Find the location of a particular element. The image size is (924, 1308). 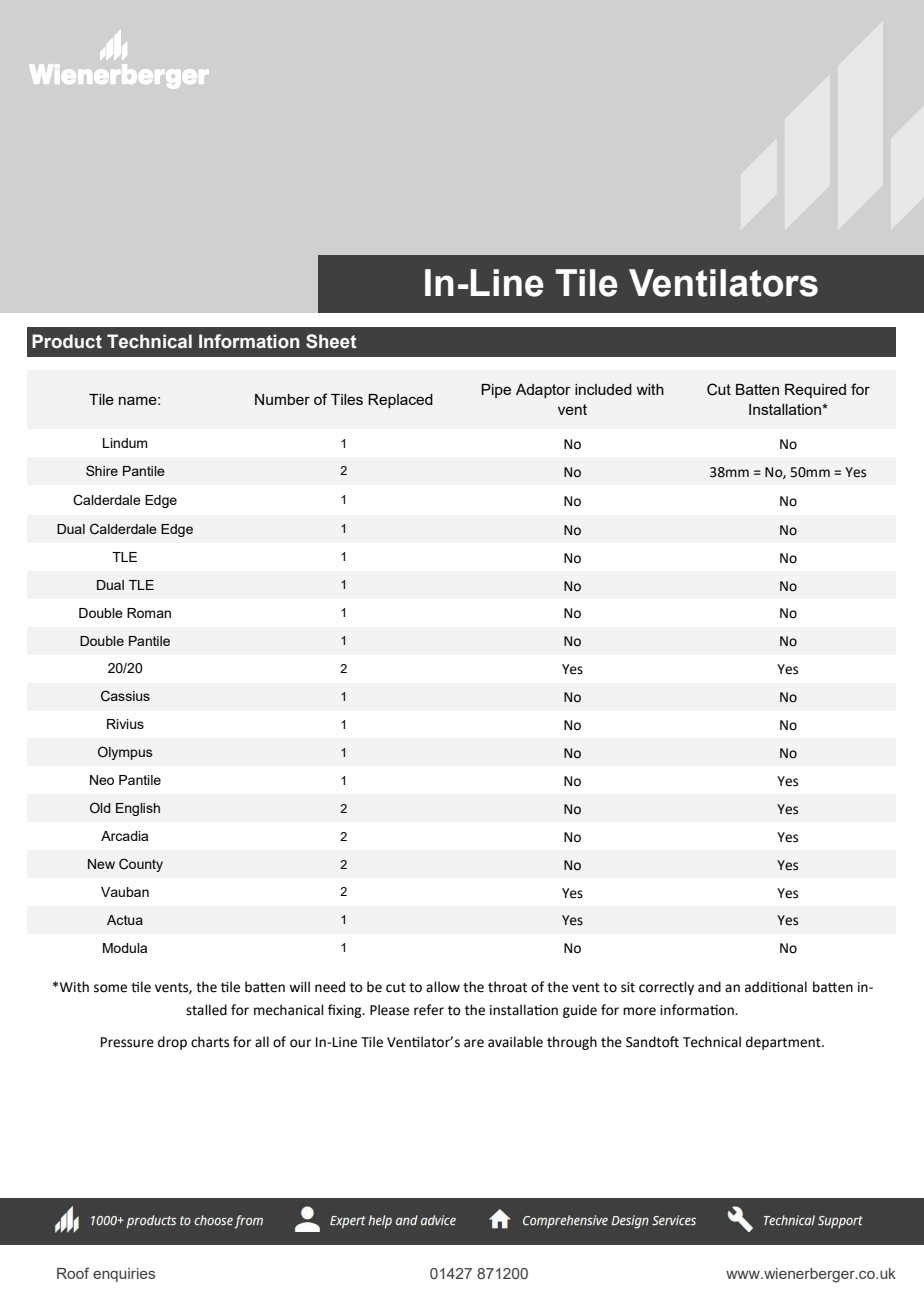

enquiries is located at coordinates (124, 1275).
